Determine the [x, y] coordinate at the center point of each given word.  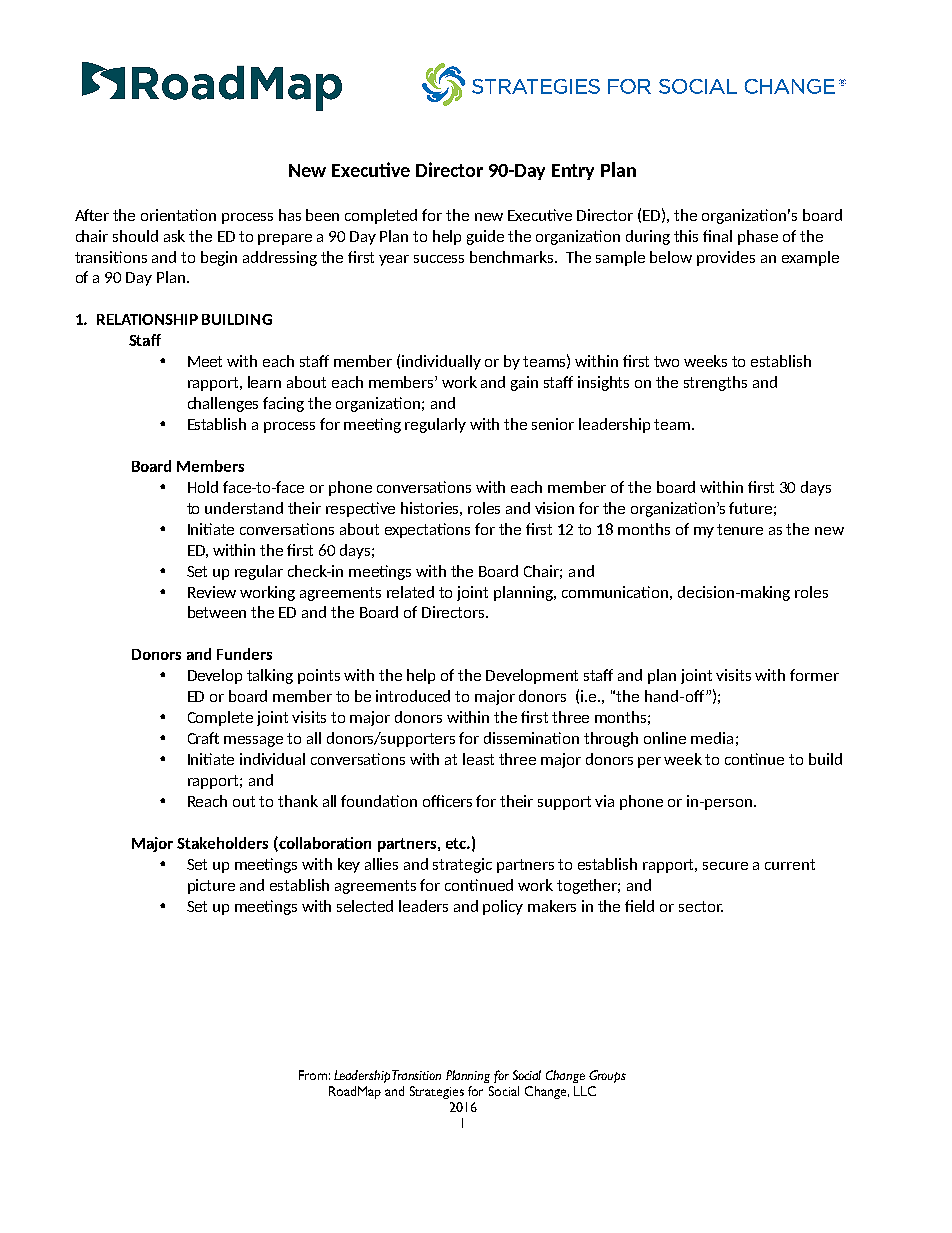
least [478, 759]
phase [758, 237]
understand [244, 508]
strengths [715, 383]
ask [174, 236]
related [410, 592]
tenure [740, 529]
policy [503, 907]
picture [211, 886]
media [712, 738]
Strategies [437, 1092]
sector [701, 906]
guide [485, 237]
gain [524, 383]
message [253, 741]
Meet [205, 361]
